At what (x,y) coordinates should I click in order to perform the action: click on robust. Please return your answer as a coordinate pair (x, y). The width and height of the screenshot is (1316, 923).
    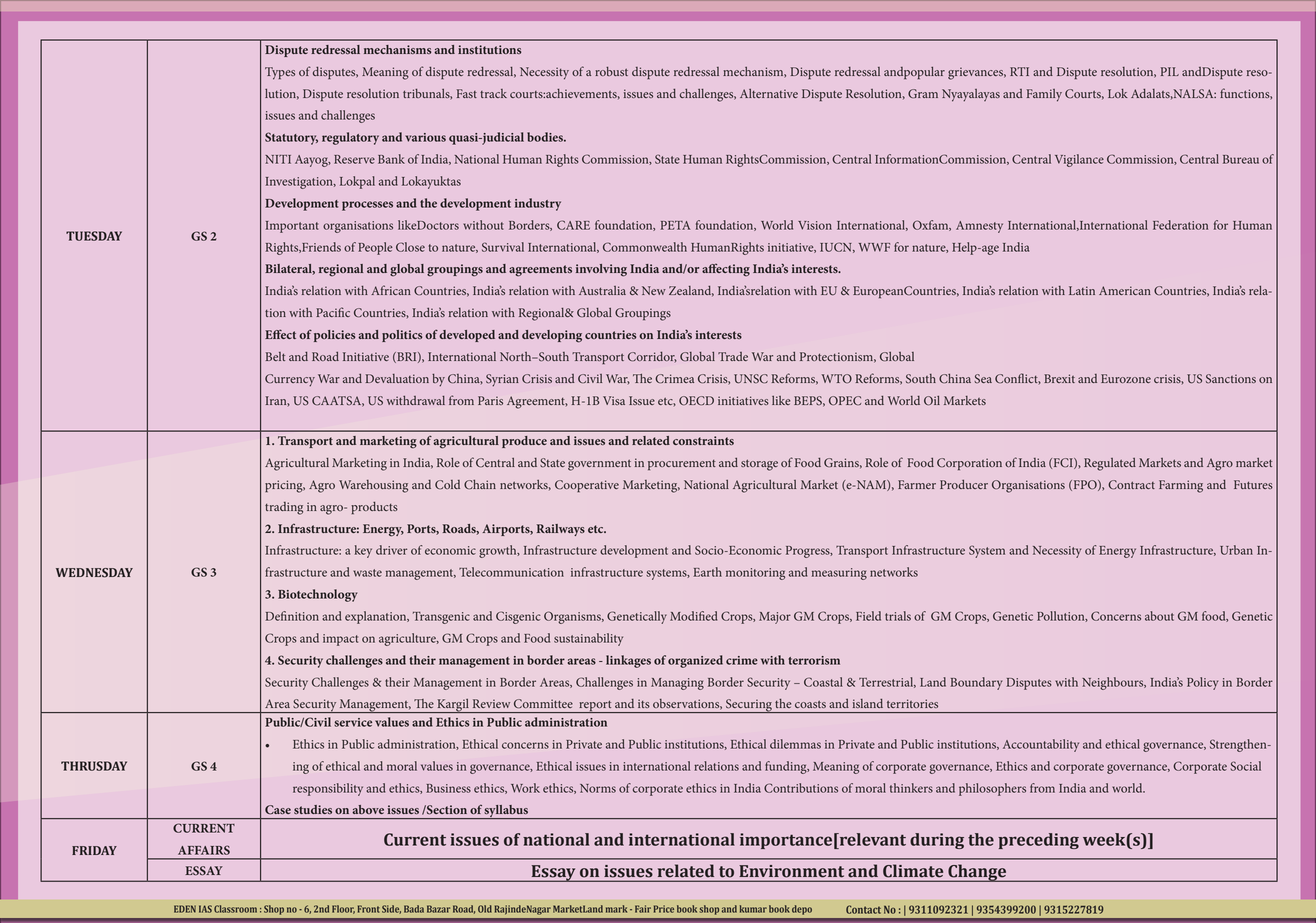
    Looking at the image, I should click on (611, 71).
